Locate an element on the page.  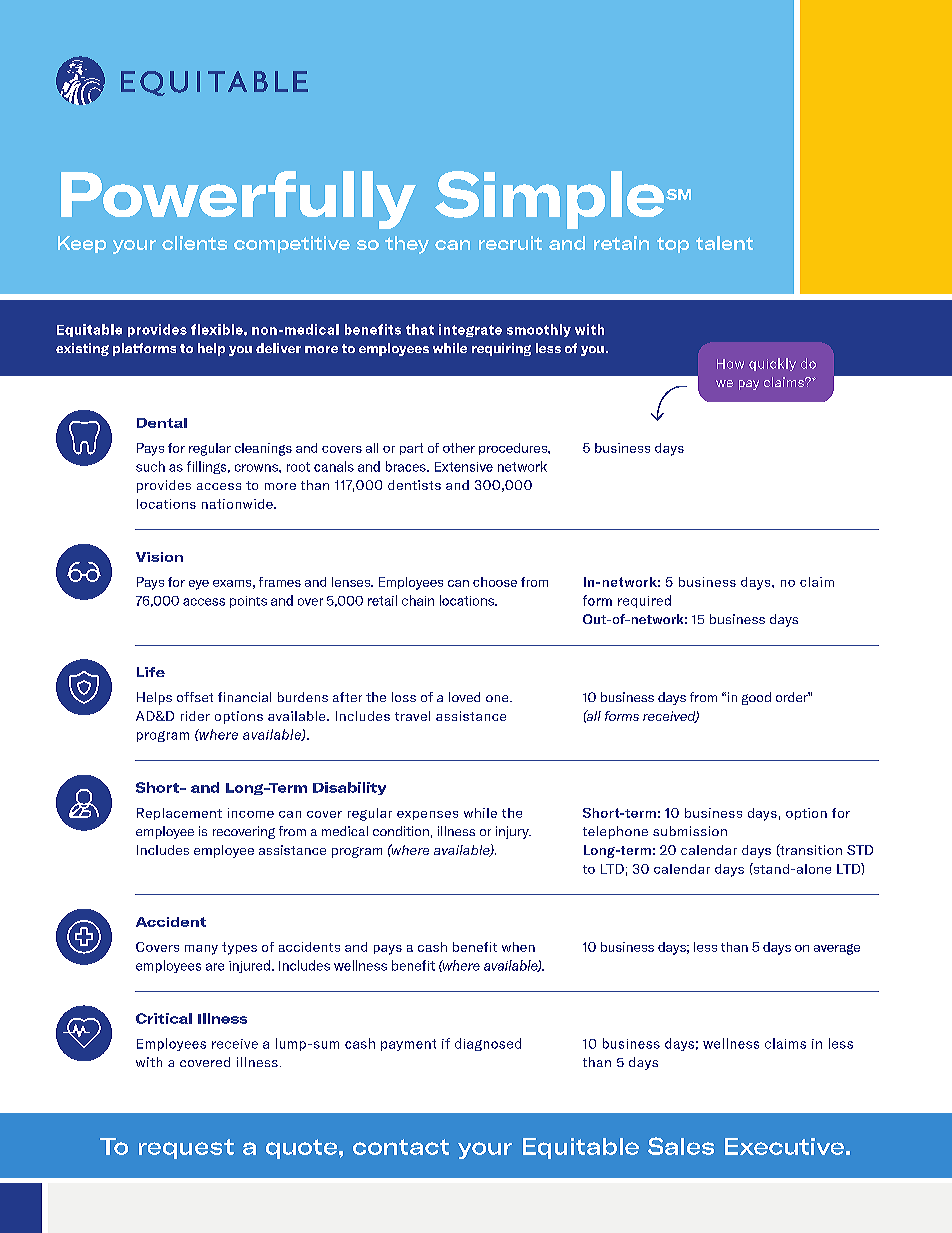
clients is located at coordinates (194, 243).
